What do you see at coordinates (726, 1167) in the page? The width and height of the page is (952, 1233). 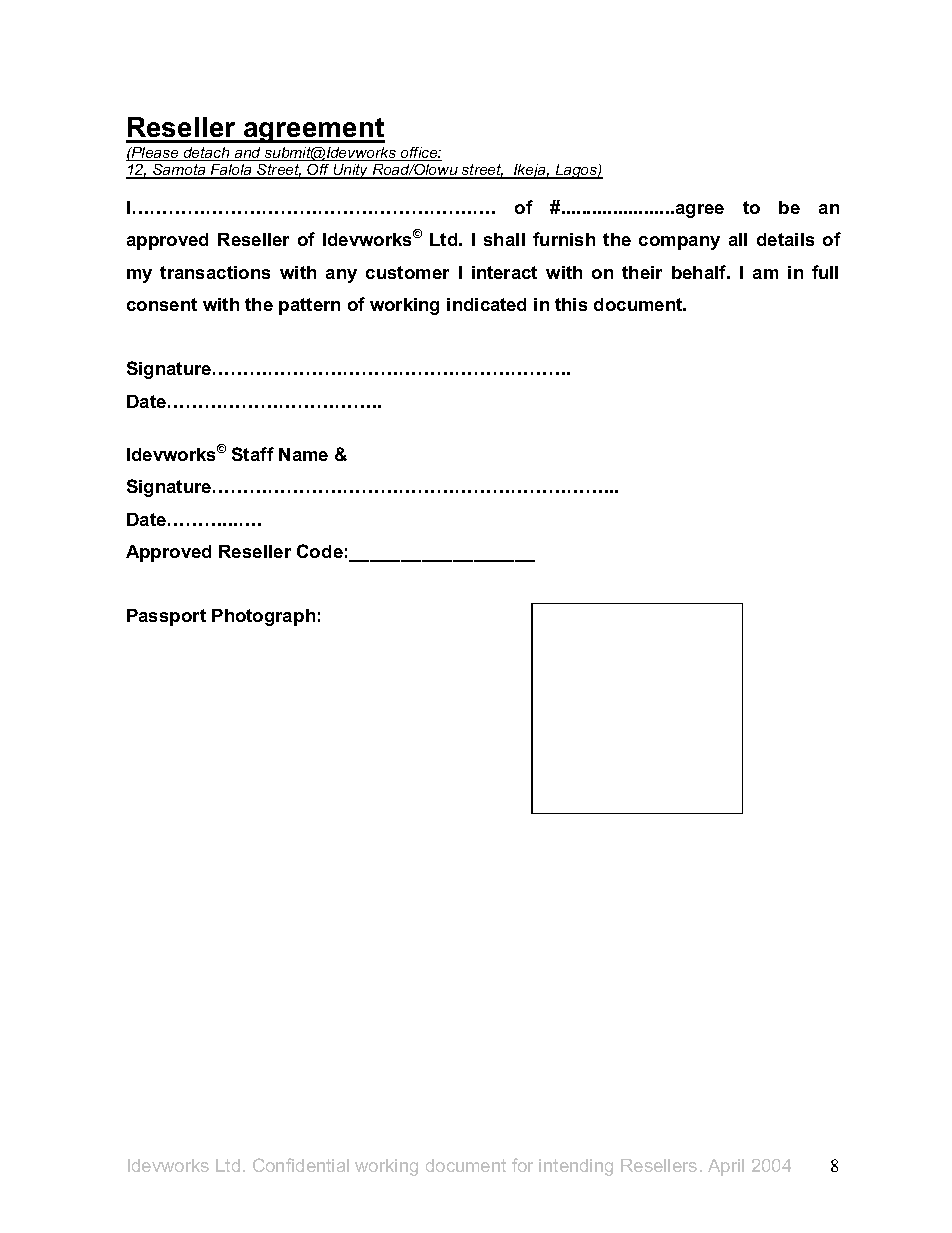 I see `April` at bounding box center [726, 1167].
